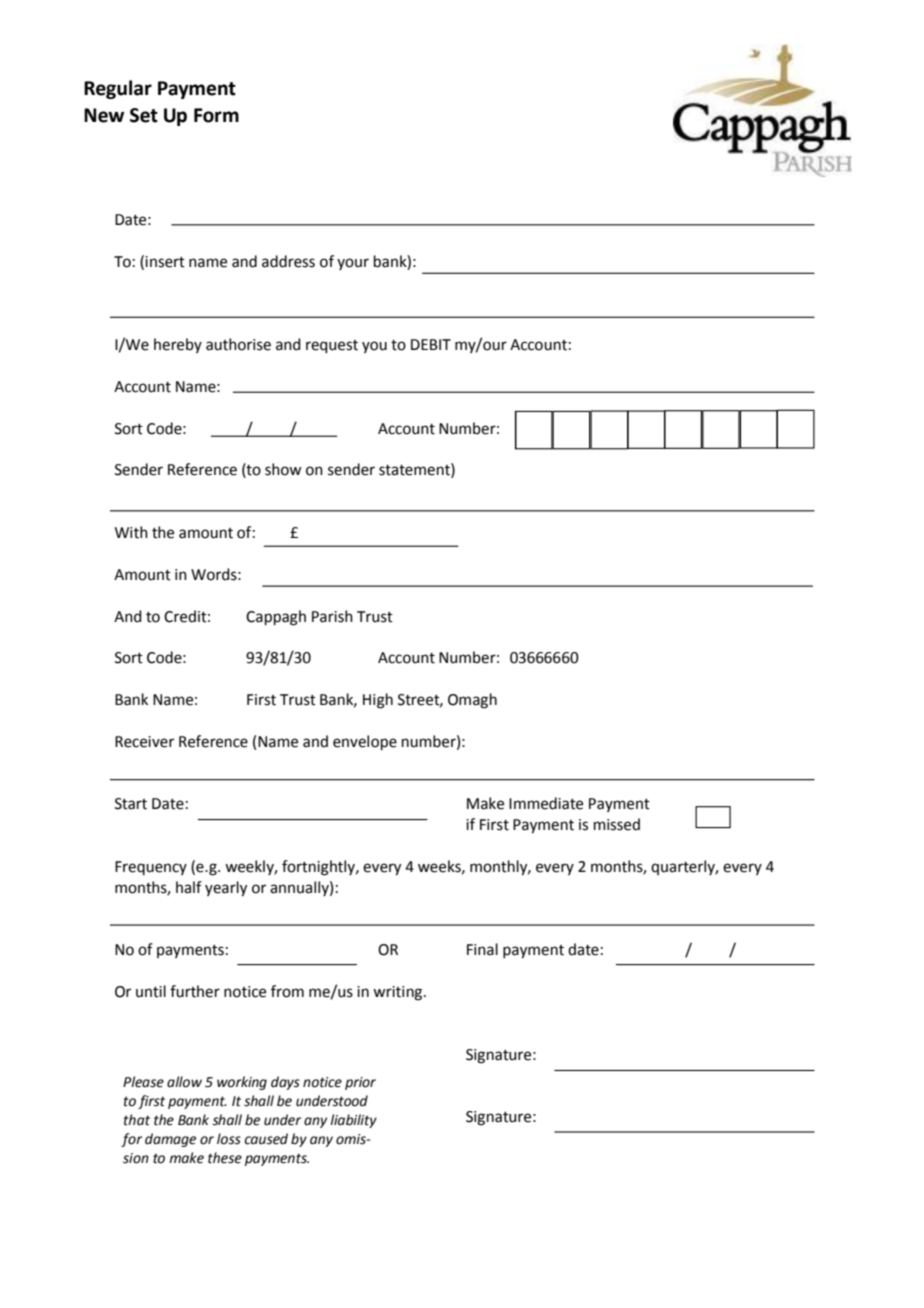  Describe the element at coordinates (546, 803) in the screenshot. I see `Immediate` at that location.
